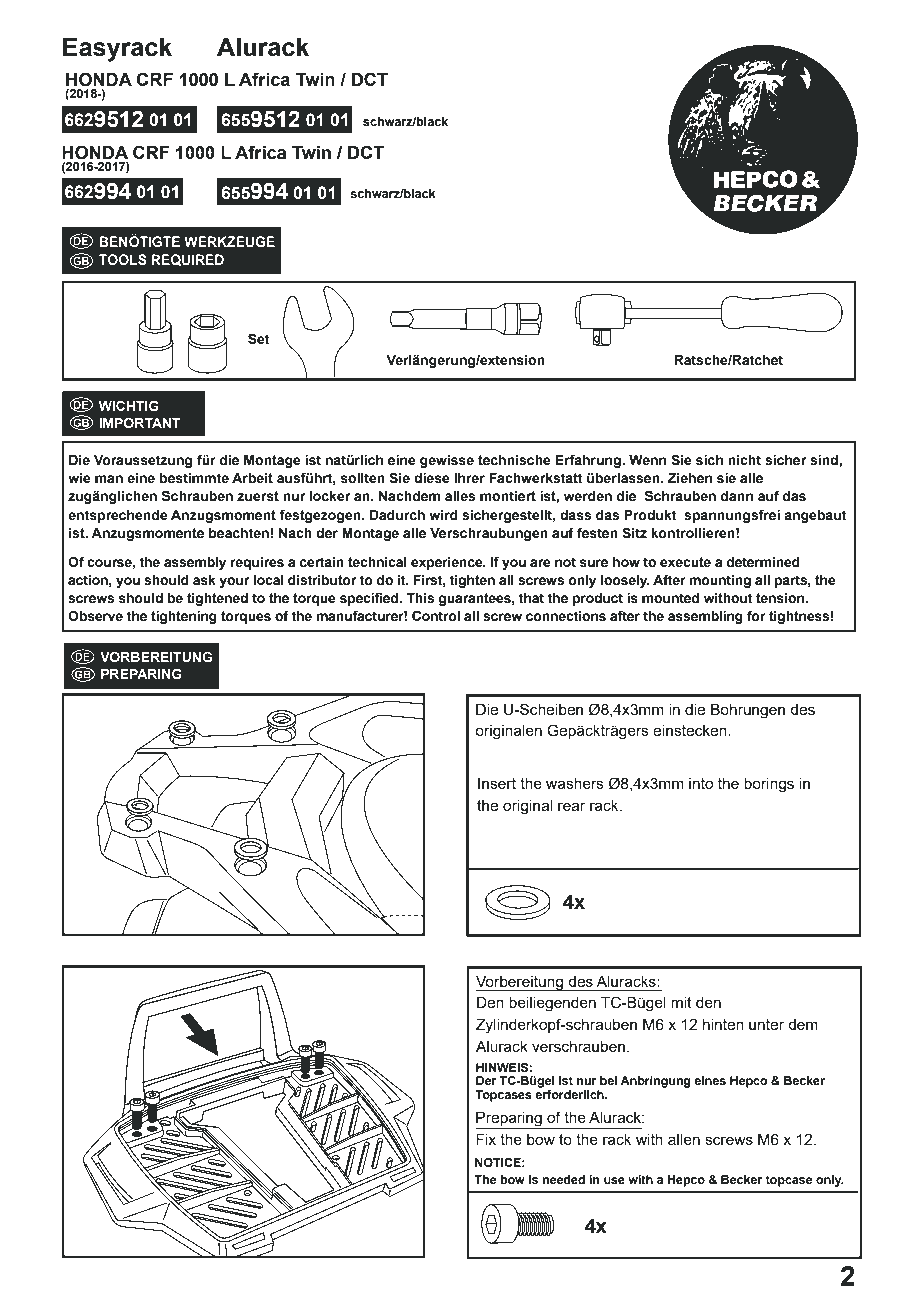 The width and height of the document is (924, 1308). Describe the element at coordinates (647, 460) in the document. I see `Wenn` at that location.
